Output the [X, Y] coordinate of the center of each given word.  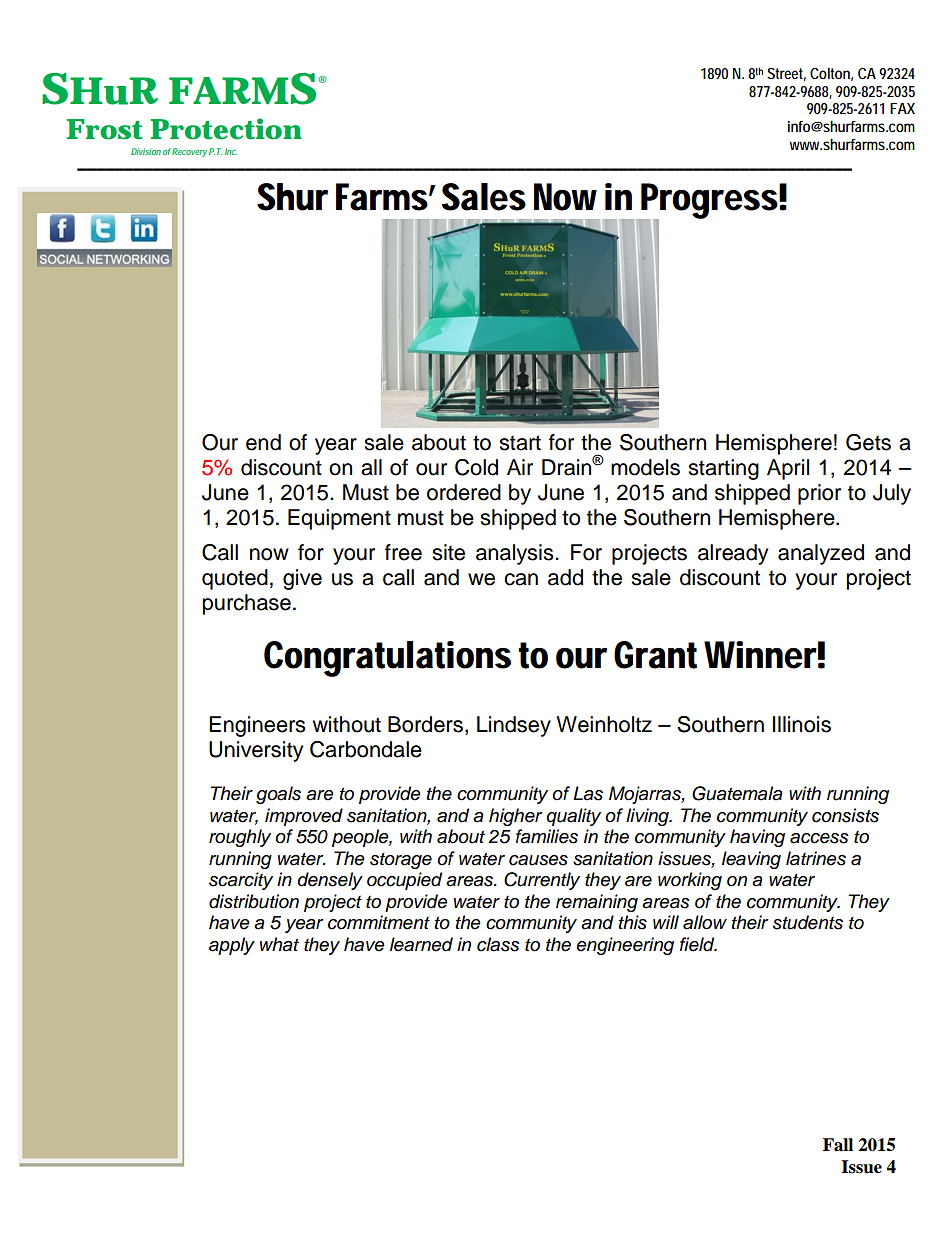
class [498, 944]
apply [232, 946]
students [808, 922]
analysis [516, 554]
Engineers [257, 726]
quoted [235, 579]
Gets [868, 442]
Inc [231, 151]
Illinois [802, 724]
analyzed [821, 554]
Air [520, 467]
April [788, 469]
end [263, 442]
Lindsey [514, 726]
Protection [226, 129]
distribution [254, 901]
